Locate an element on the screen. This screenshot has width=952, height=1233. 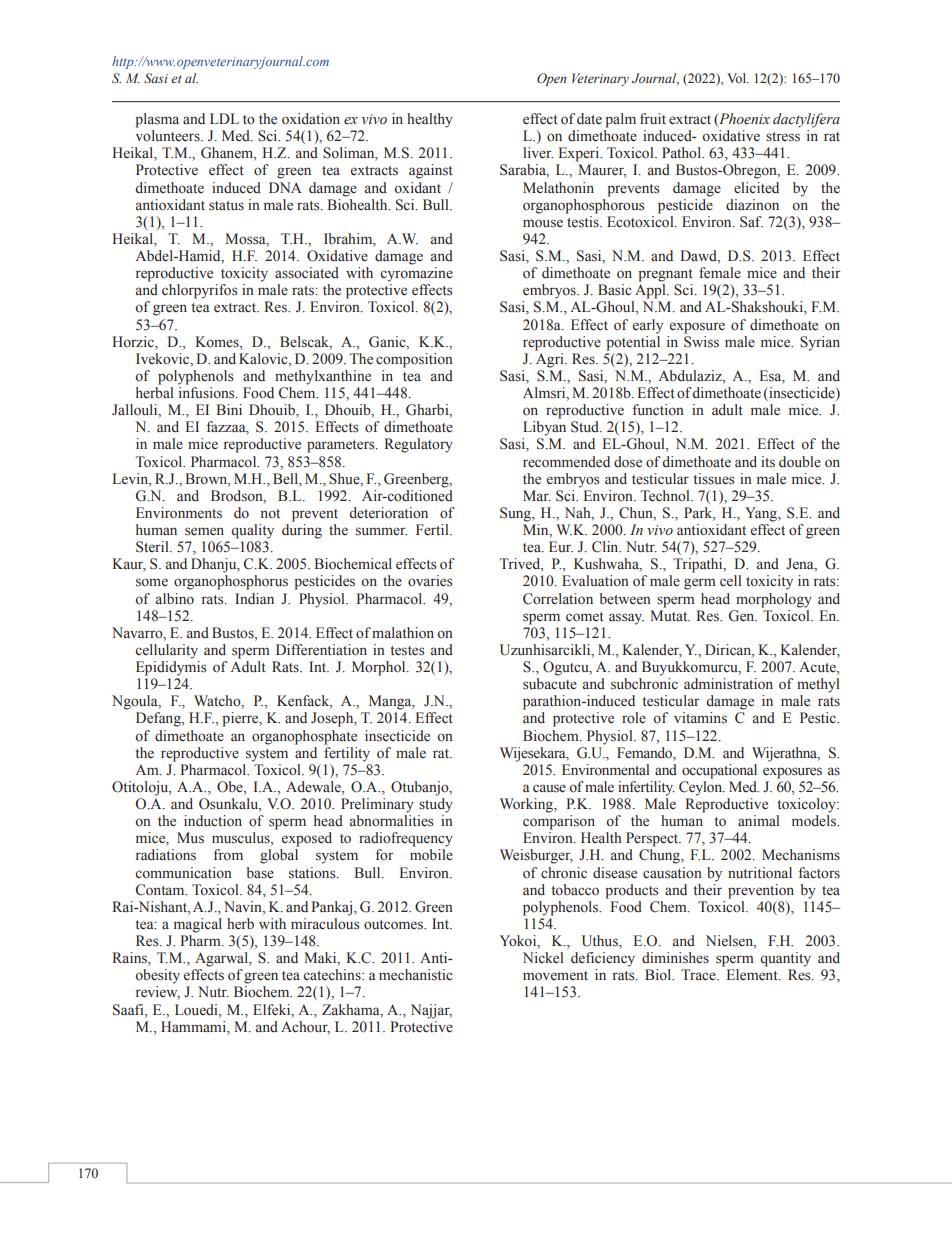
testes is located at coordinates (407, 651).
